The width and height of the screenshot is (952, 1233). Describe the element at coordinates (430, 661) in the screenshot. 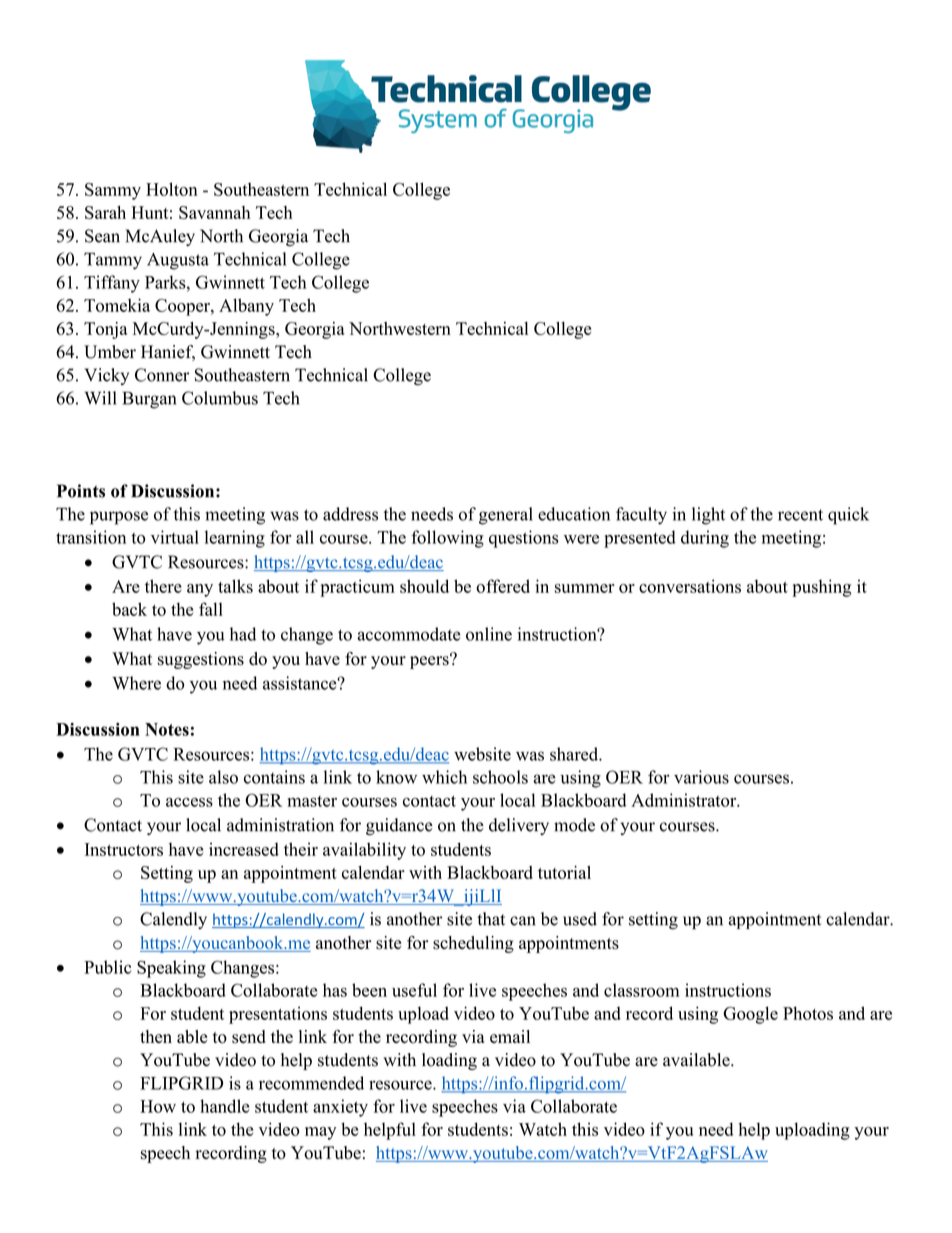

I see `peers` at that location.
